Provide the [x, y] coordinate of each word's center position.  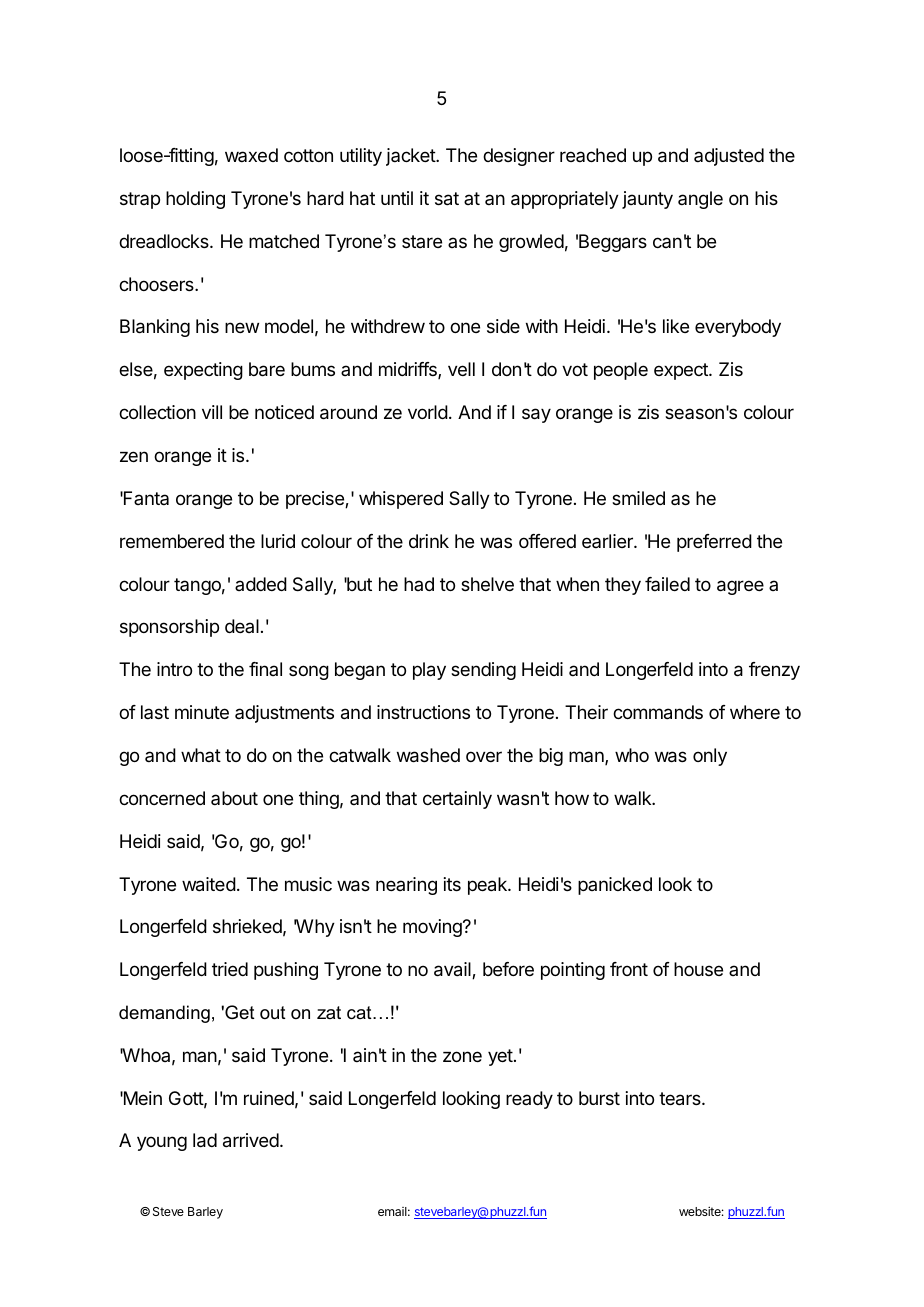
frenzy [774, 671]
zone [462, 1056]
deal [242, 626]
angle [700, 200]
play [429, 671]
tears [681, 1099]
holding [195, 200]
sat [447, 199]
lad [205, 1140]
